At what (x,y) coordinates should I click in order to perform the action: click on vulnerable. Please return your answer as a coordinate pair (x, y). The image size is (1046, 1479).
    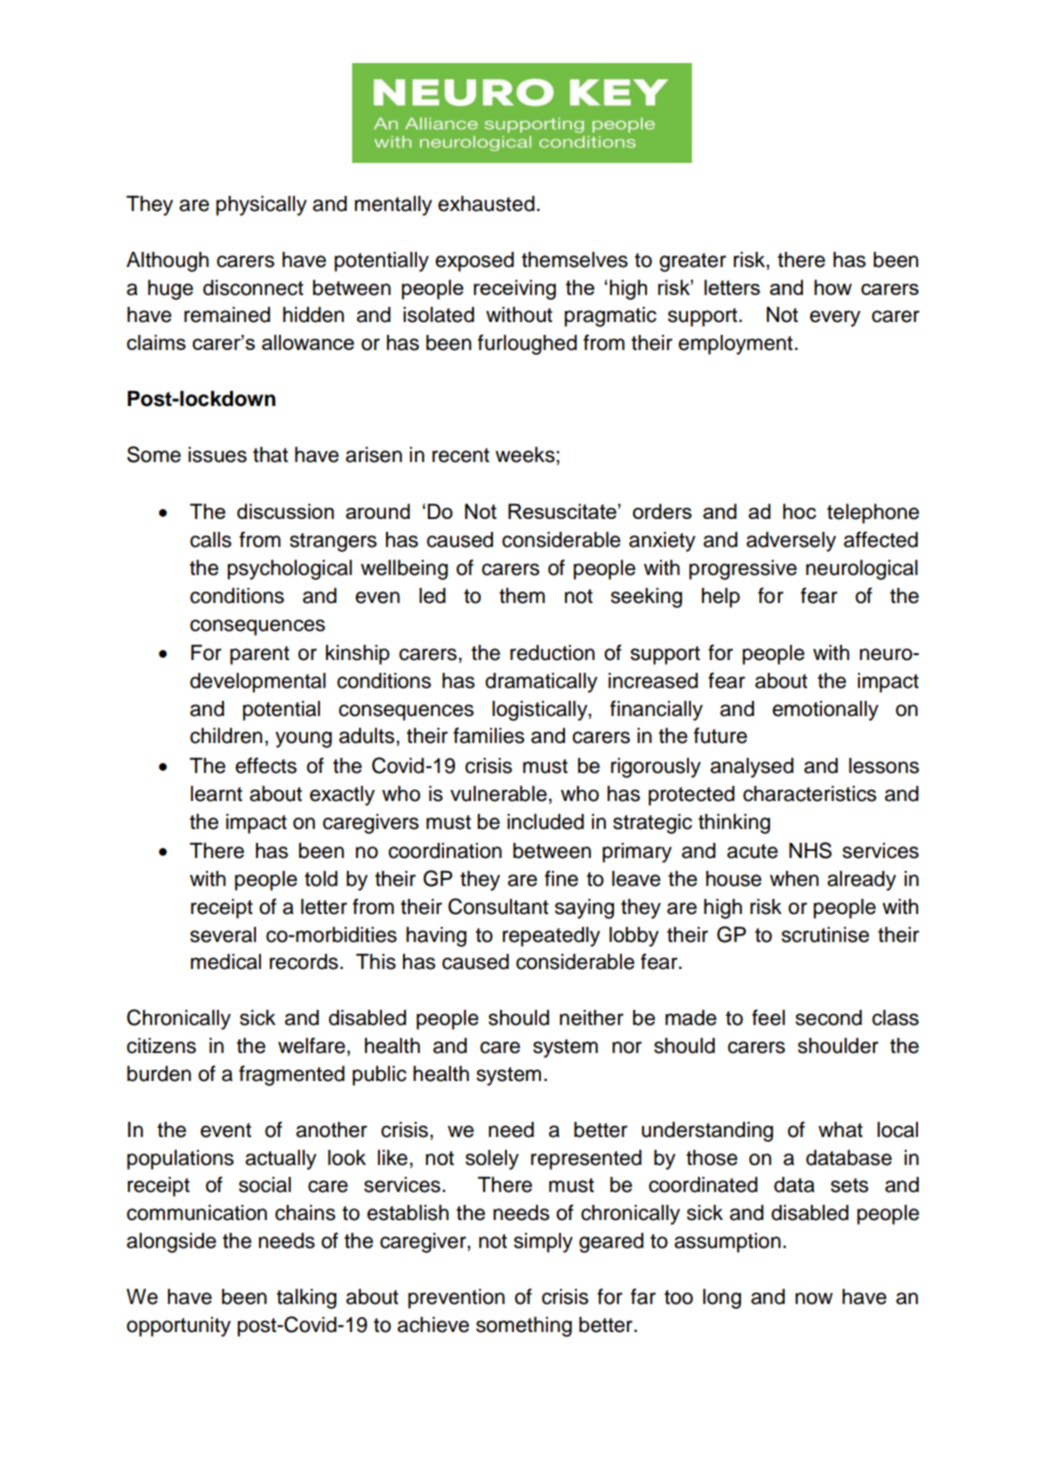
    Looking at the image, I should click on (498, 794).
